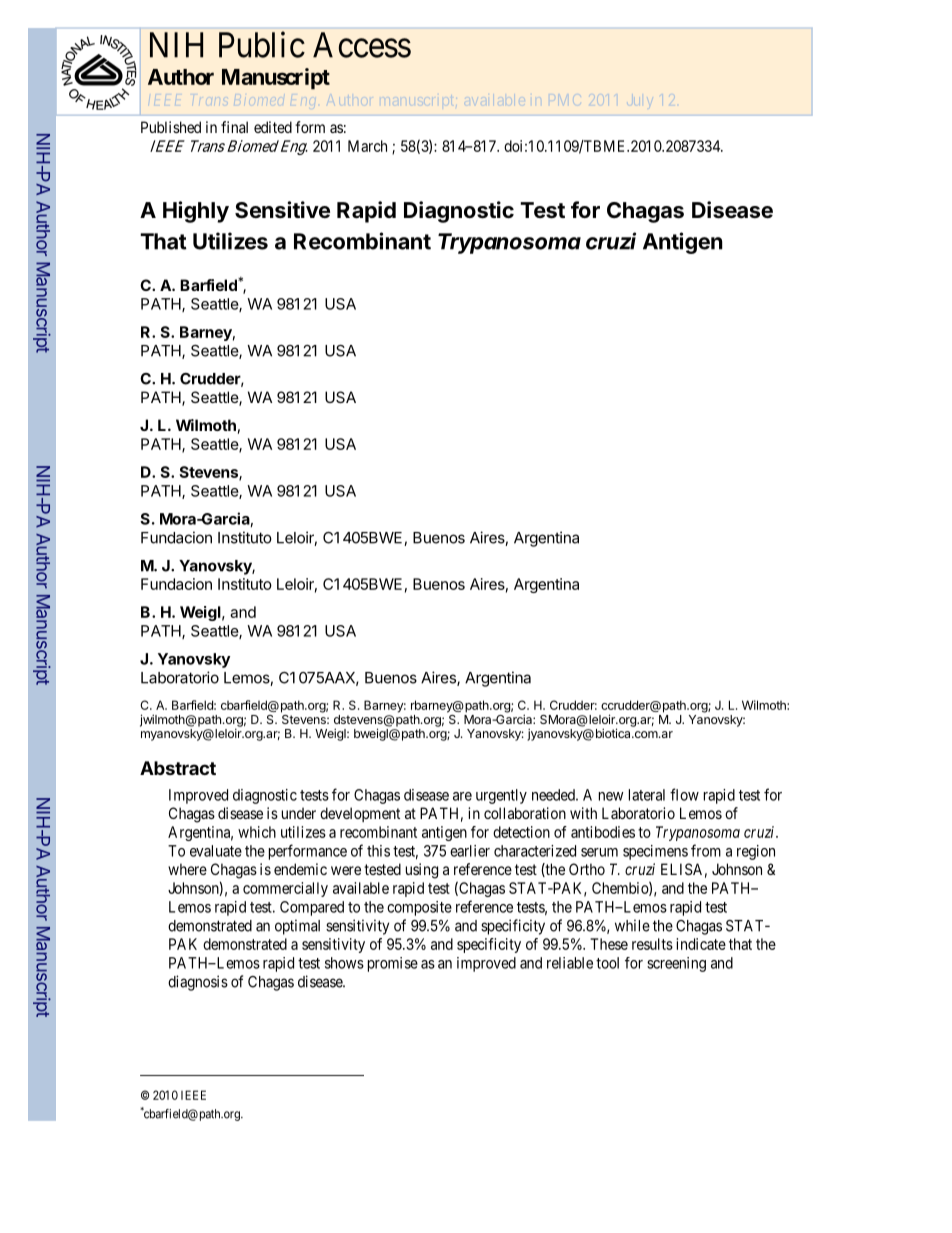 The image size is (952, 1233). What do you see at coordinates (262, 44) in the screenshot?
I see `Public` at bounding box center [262, 44].
